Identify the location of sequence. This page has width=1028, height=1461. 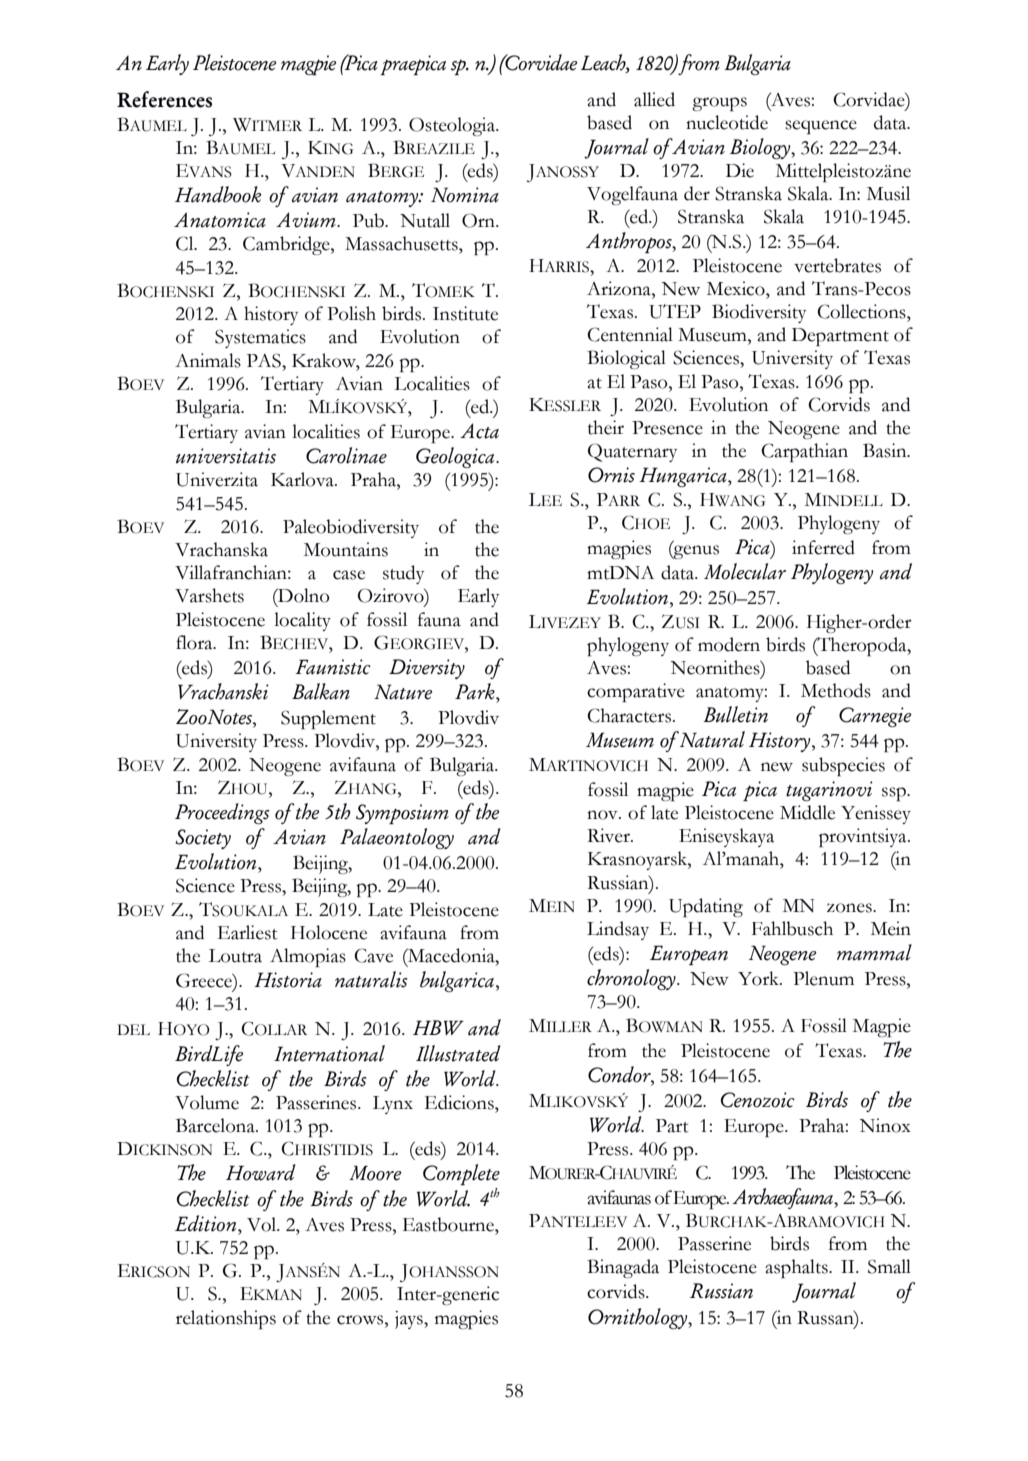
(821, 127).
